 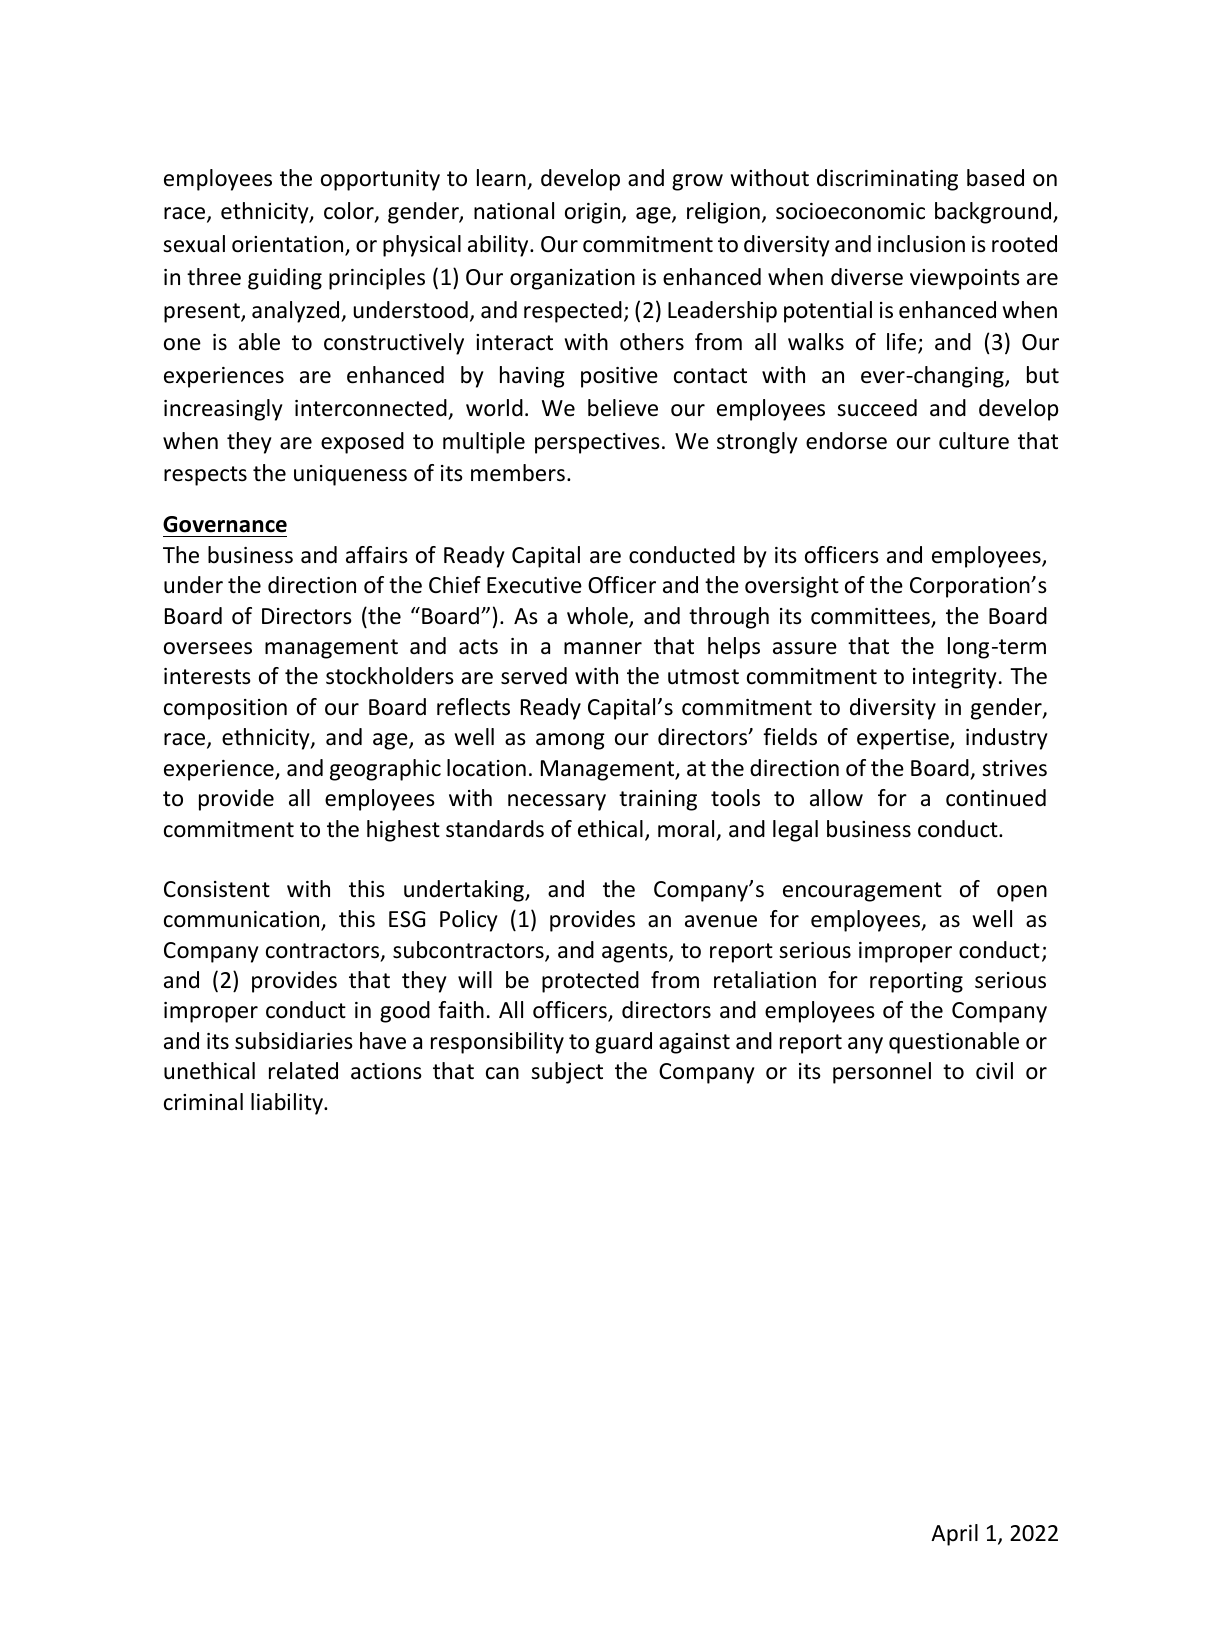 What do you see at coordinates (954, 1535) in the screenshot?
I see `April` at bounding box center [954, 1535].
